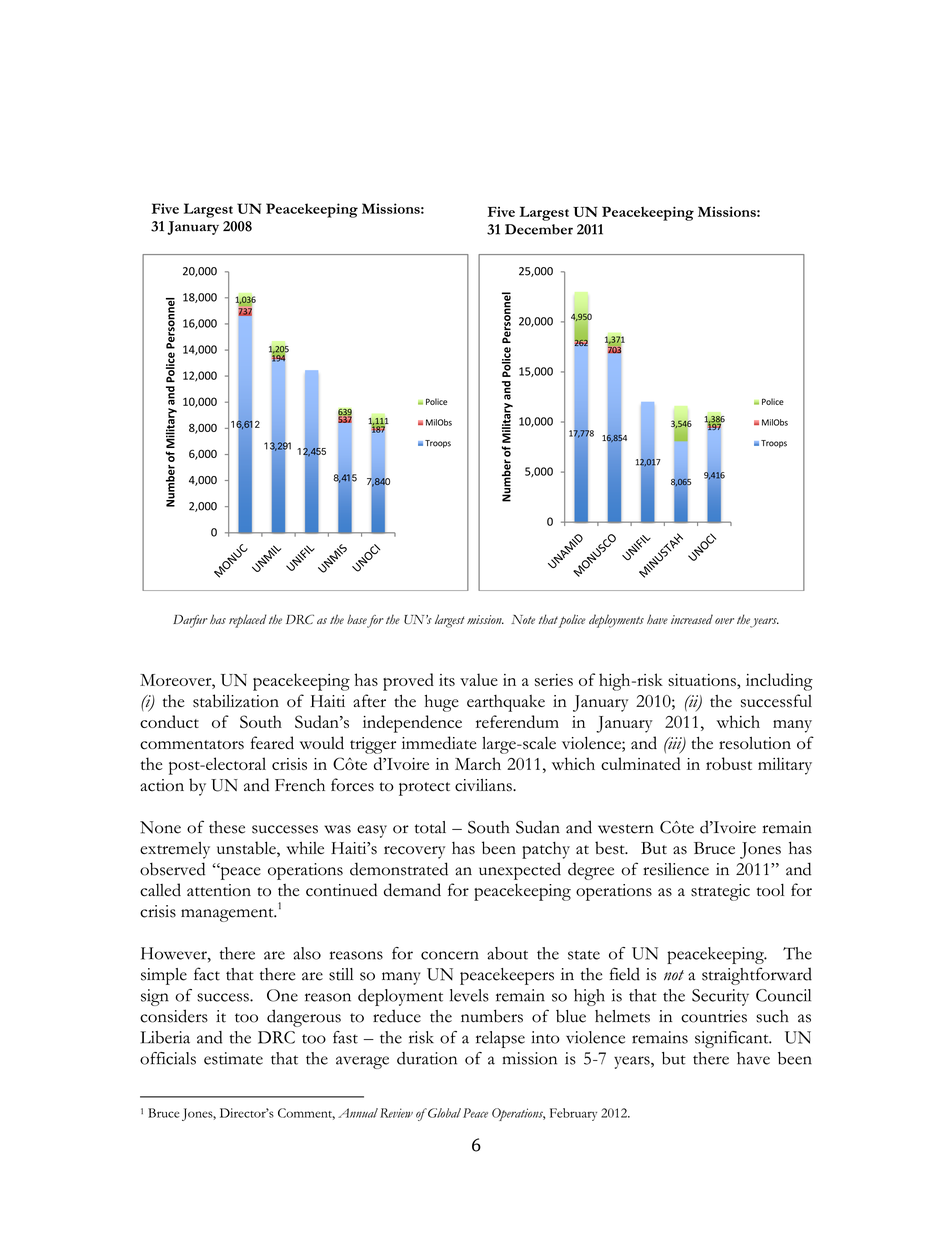 The image size is (952, 1233). Describe the element at coordinates (539, 229) in the document. I see `December` at that location.
